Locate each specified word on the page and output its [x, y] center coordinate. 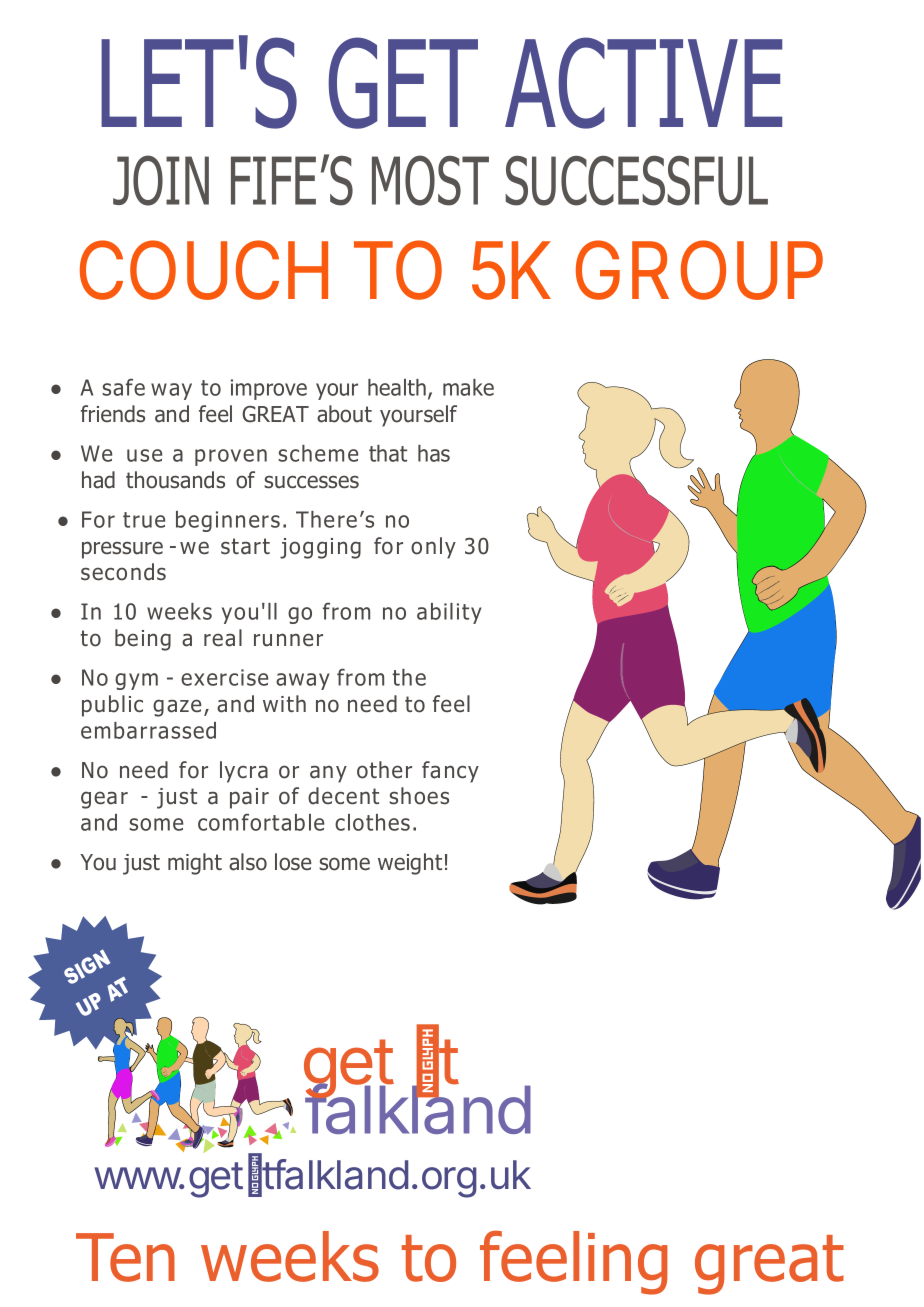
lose [293, 862]
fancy [450, 772]
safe [123, 387]
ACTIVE [643, 83]
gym [136, 681]
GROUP [699, 270]
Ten [125, 1257]
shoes [419, 796]
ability [449, 613]
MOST [430, 180]
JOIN [161, 180]
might [195, 864]
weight [410, 864]
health [397, 387]
